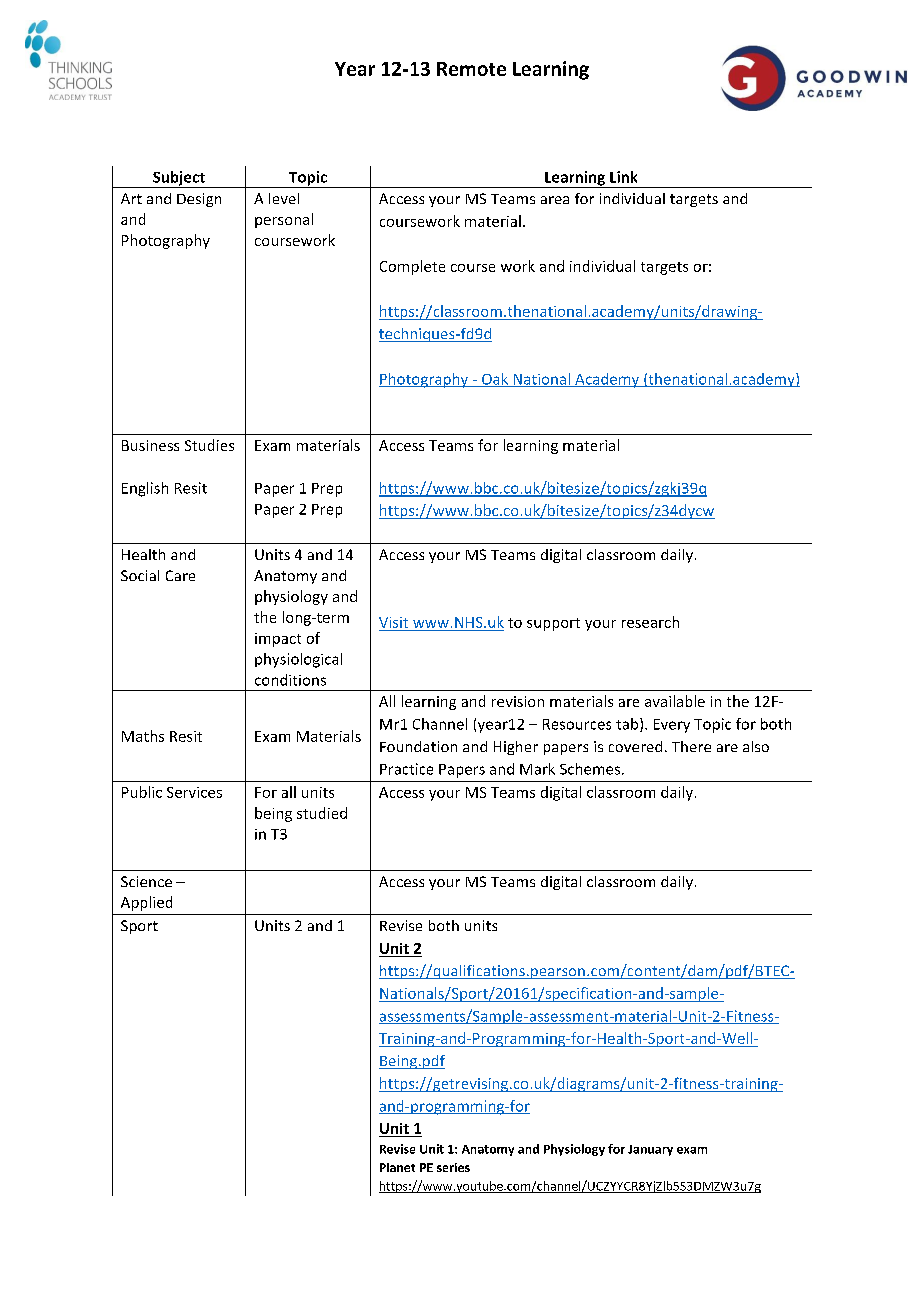 The width and height of the document is (924, 1308). Describe the element at coordinates (623, 177) in the document. I see `Link` at that location.
